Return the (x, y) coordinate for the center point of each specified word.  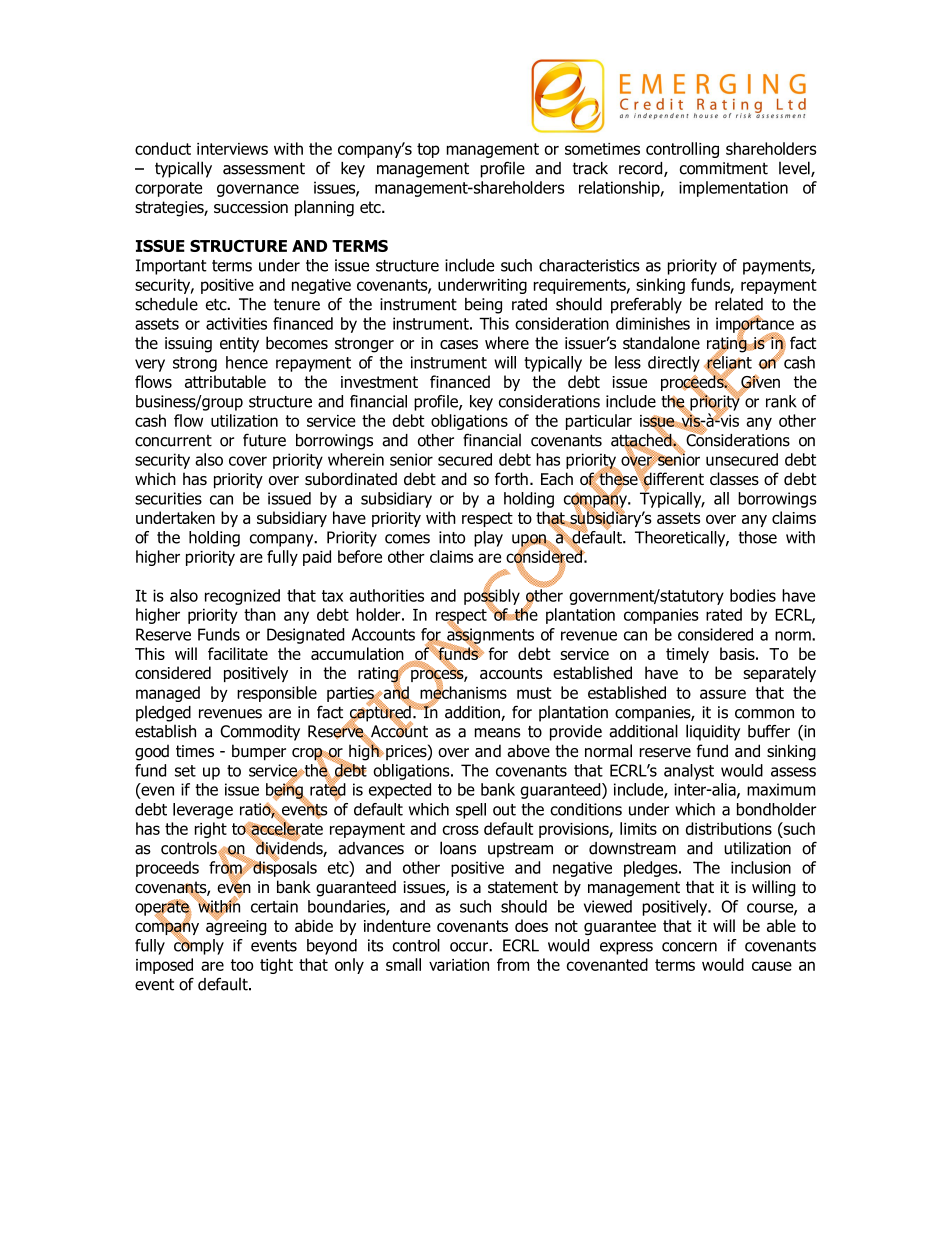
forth (511, 479)
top (428, 150)
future (264, 440)
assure (723, 694)
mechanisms (463, 692)
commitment (723, 168)
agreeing (236, 926)
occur (470, 947)
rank (781, 401)
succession (251, 207)
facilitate (238, 653)
